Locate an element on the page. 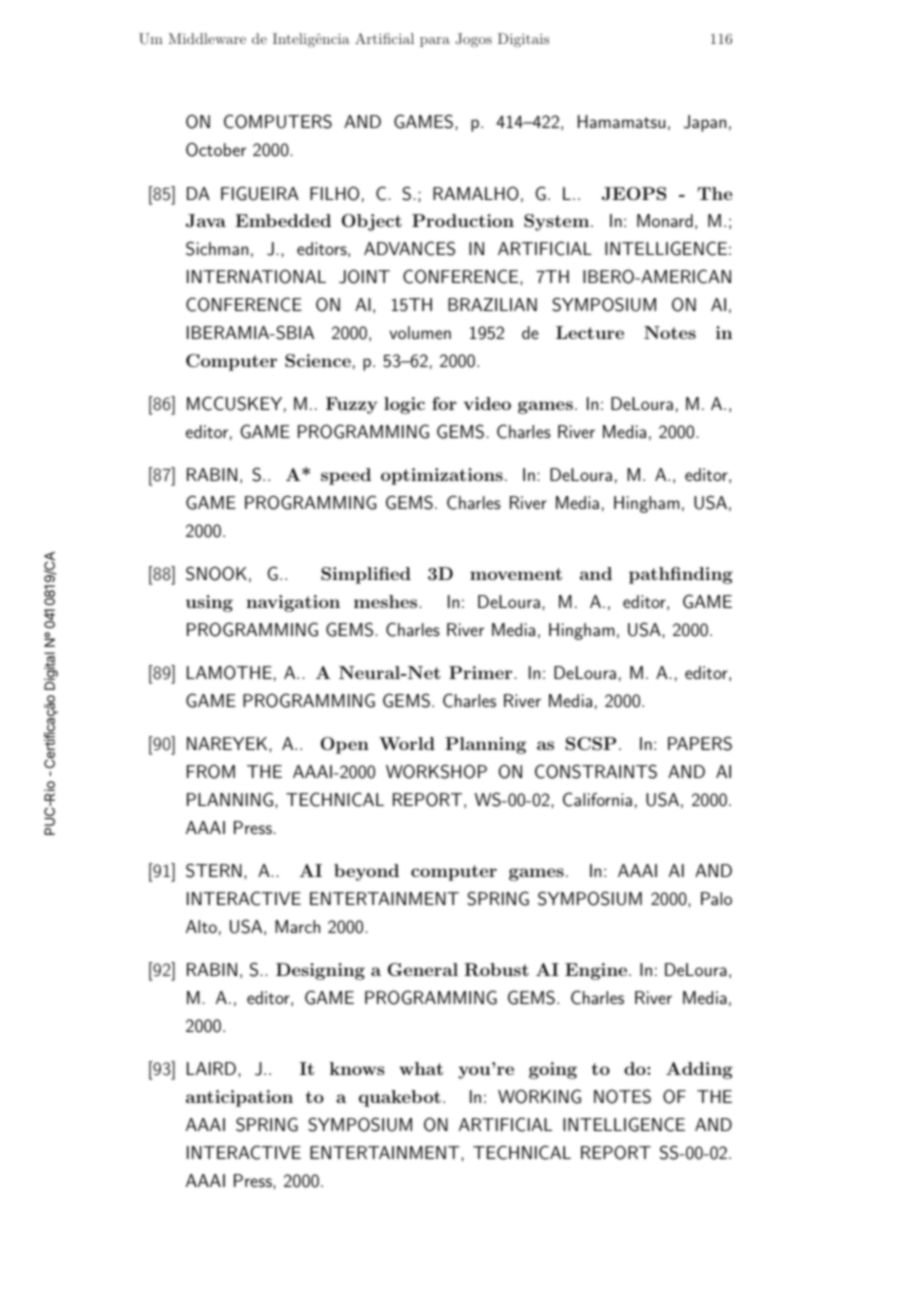 This image has height=1308, width=924. video is located at coordinates (487, 403).
